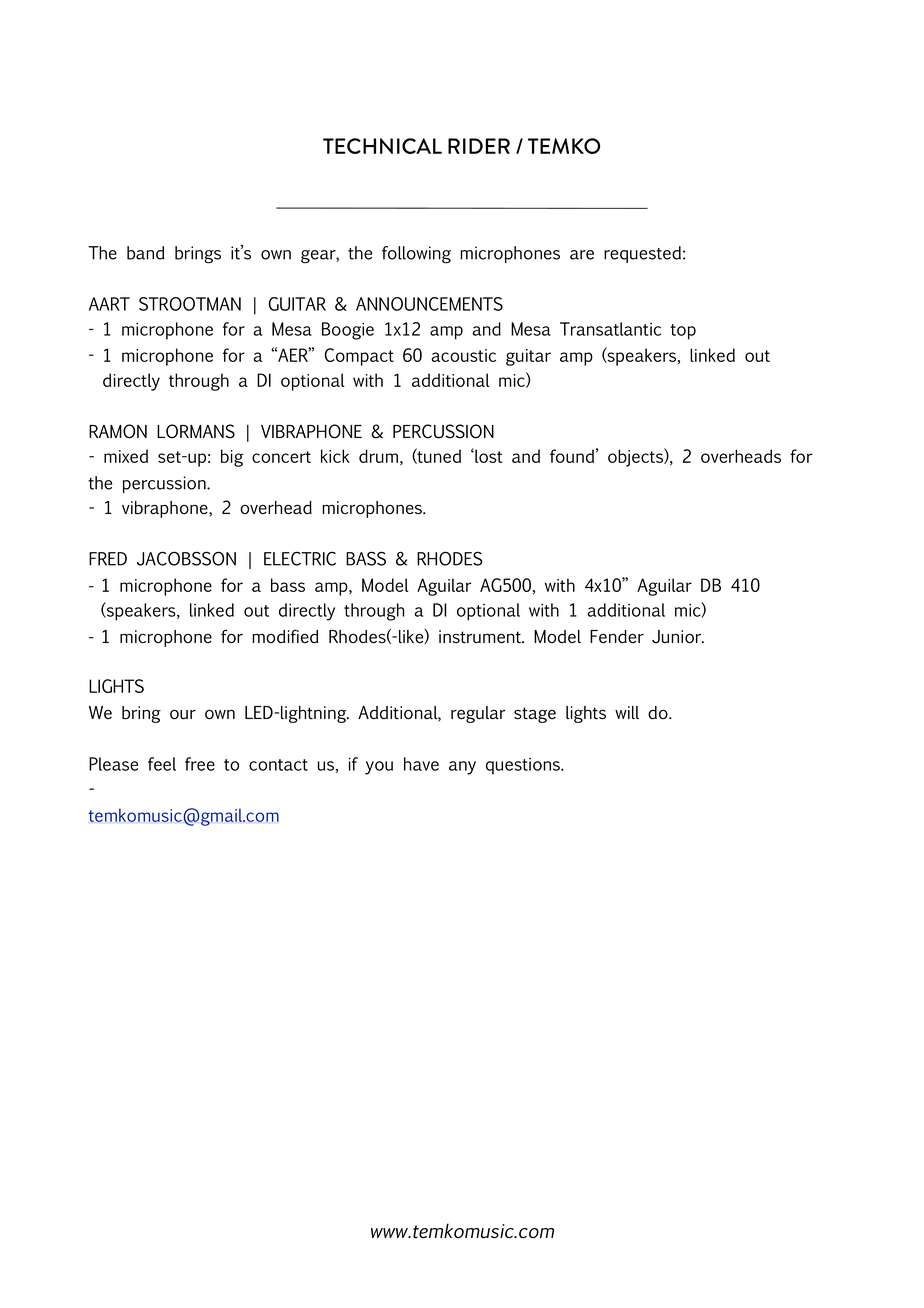 Image resolution: width=924 pixels, height=1308 pixels. What do you see at coordinates (162, 764) in the screenshot?
I see `feel` at bounding box center [162, 764].
